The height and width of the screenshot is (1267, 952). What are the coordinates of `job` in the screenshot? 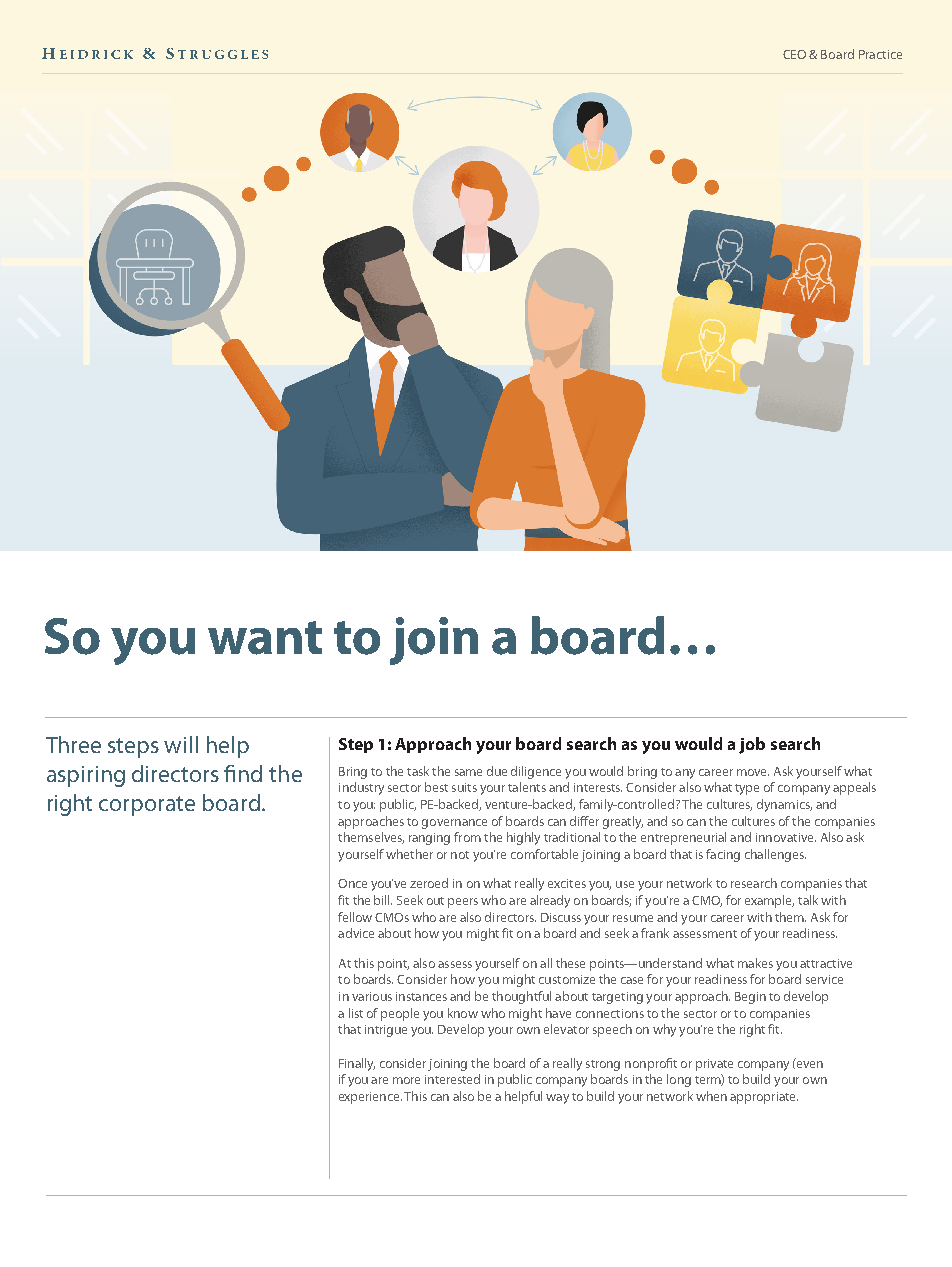 It's located at (752, 745).
